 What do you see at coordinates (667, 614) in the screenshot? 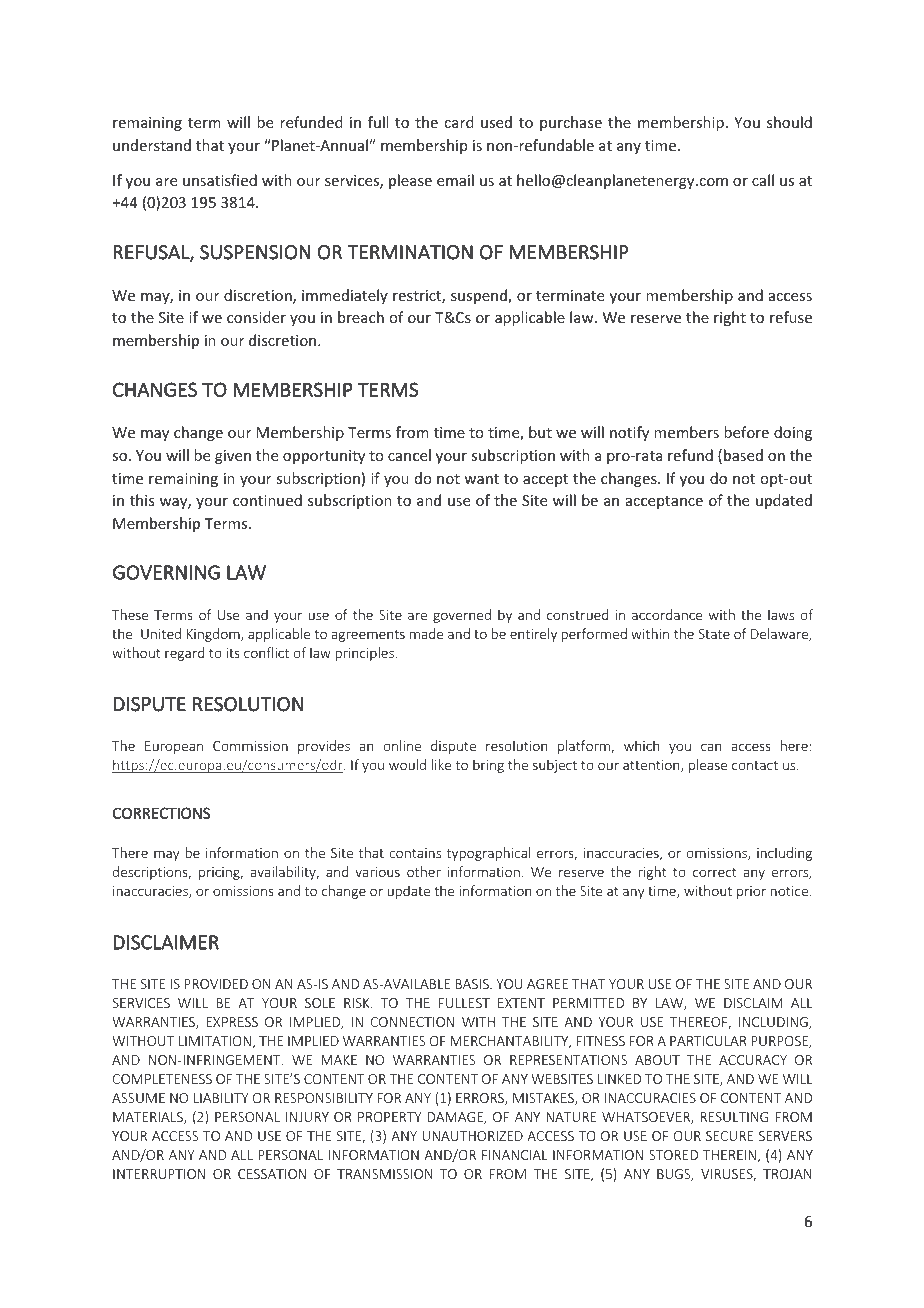
I see `accordance` at bounding box center [667, 614].
